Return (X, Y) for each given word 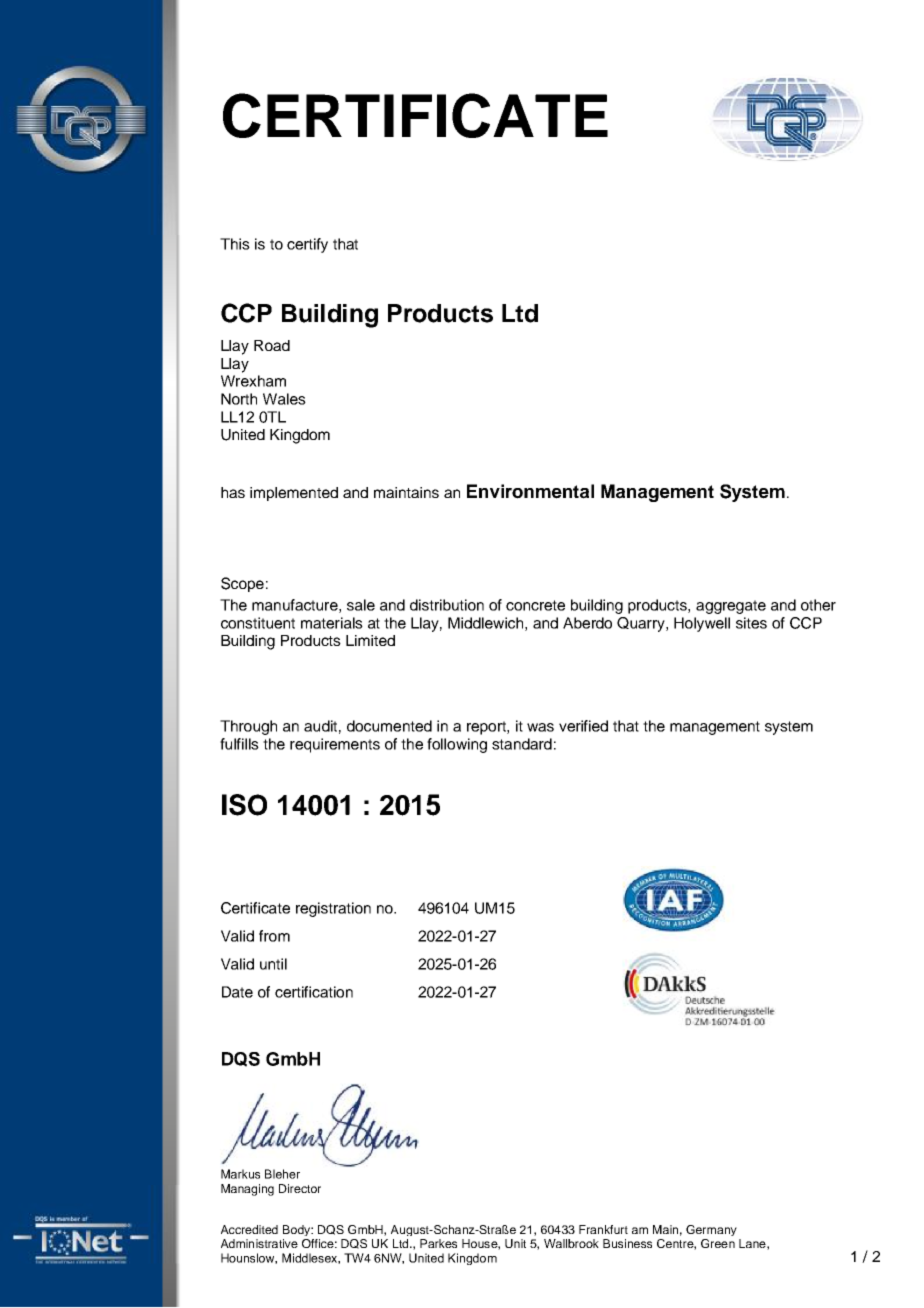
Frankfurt (603, 1229)
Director (300, 1188)
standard (522, 744)
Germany (711, 1230)
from (274, 936)
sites (751, 623)
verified (583, 726)
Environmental (530, 491)
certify (307, 245)
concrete (535, 605)
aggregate (731, 607)
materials (332, 623)
